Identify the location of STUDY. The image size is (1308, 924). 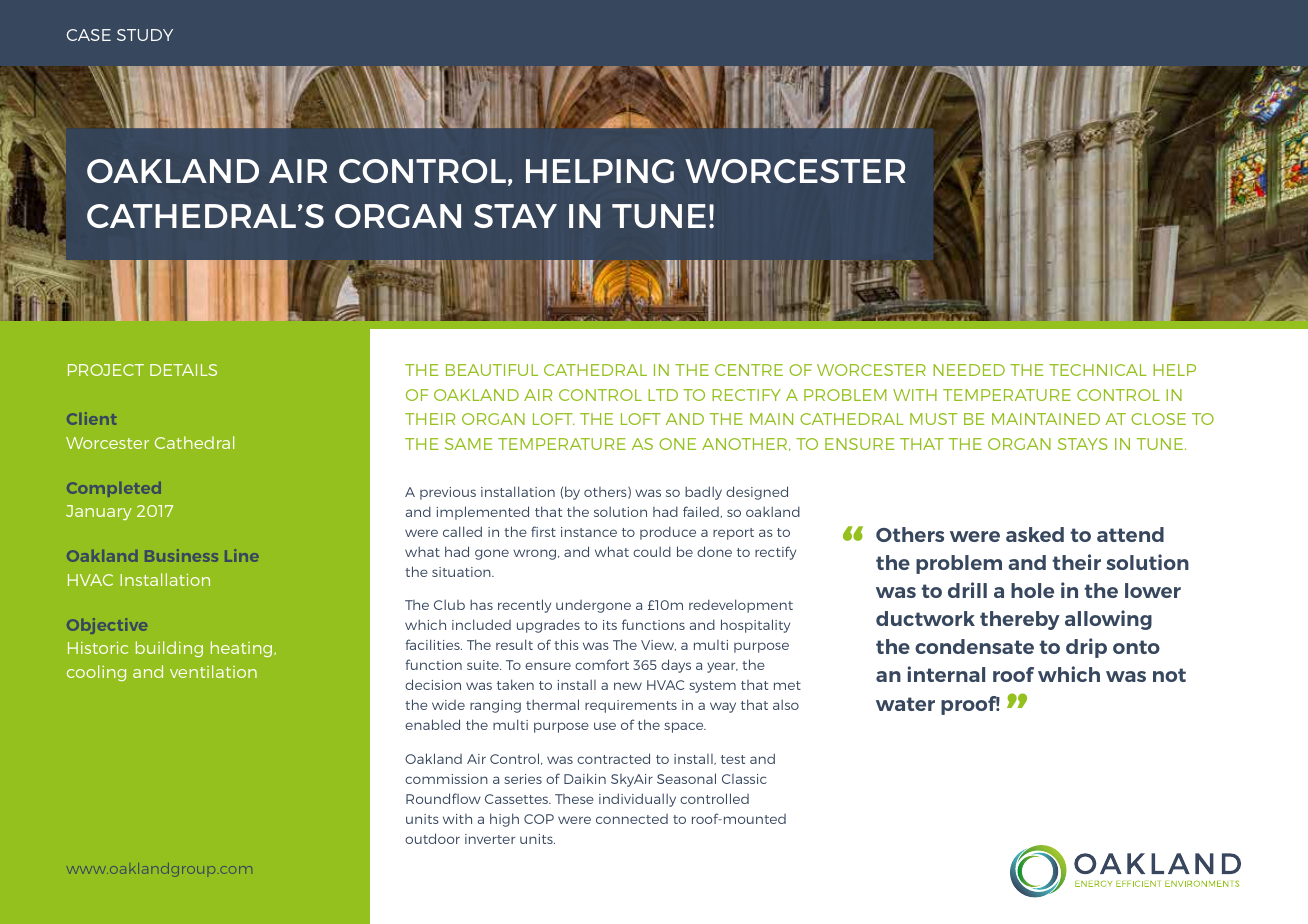
(145, 35).
